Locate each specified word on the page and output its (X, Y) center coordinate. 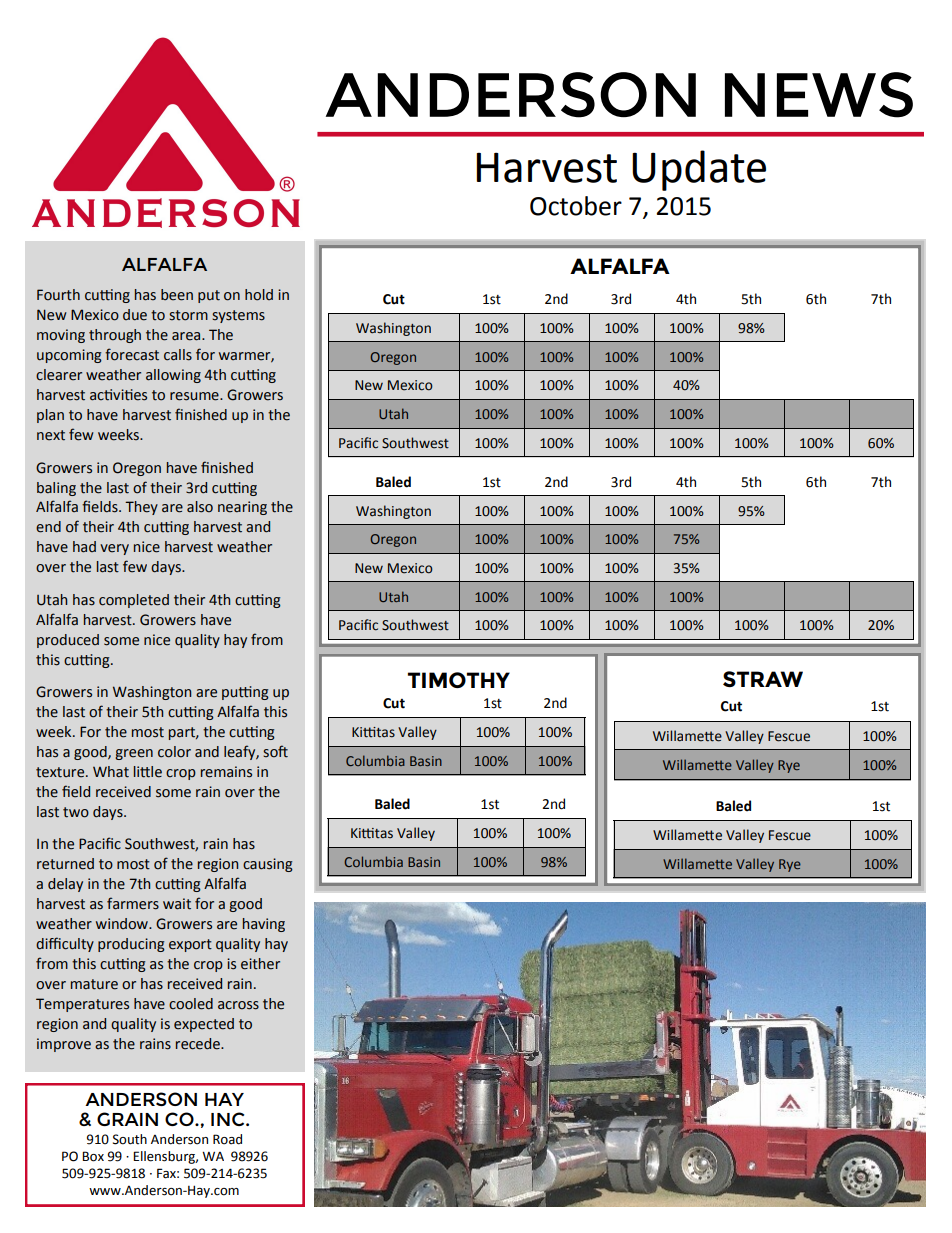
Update (699, 170)
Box (93, 1156)
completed (134, 601)
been (177, 295)
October (576, 206)
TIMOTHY (459, 680)
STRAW (763, 679)
